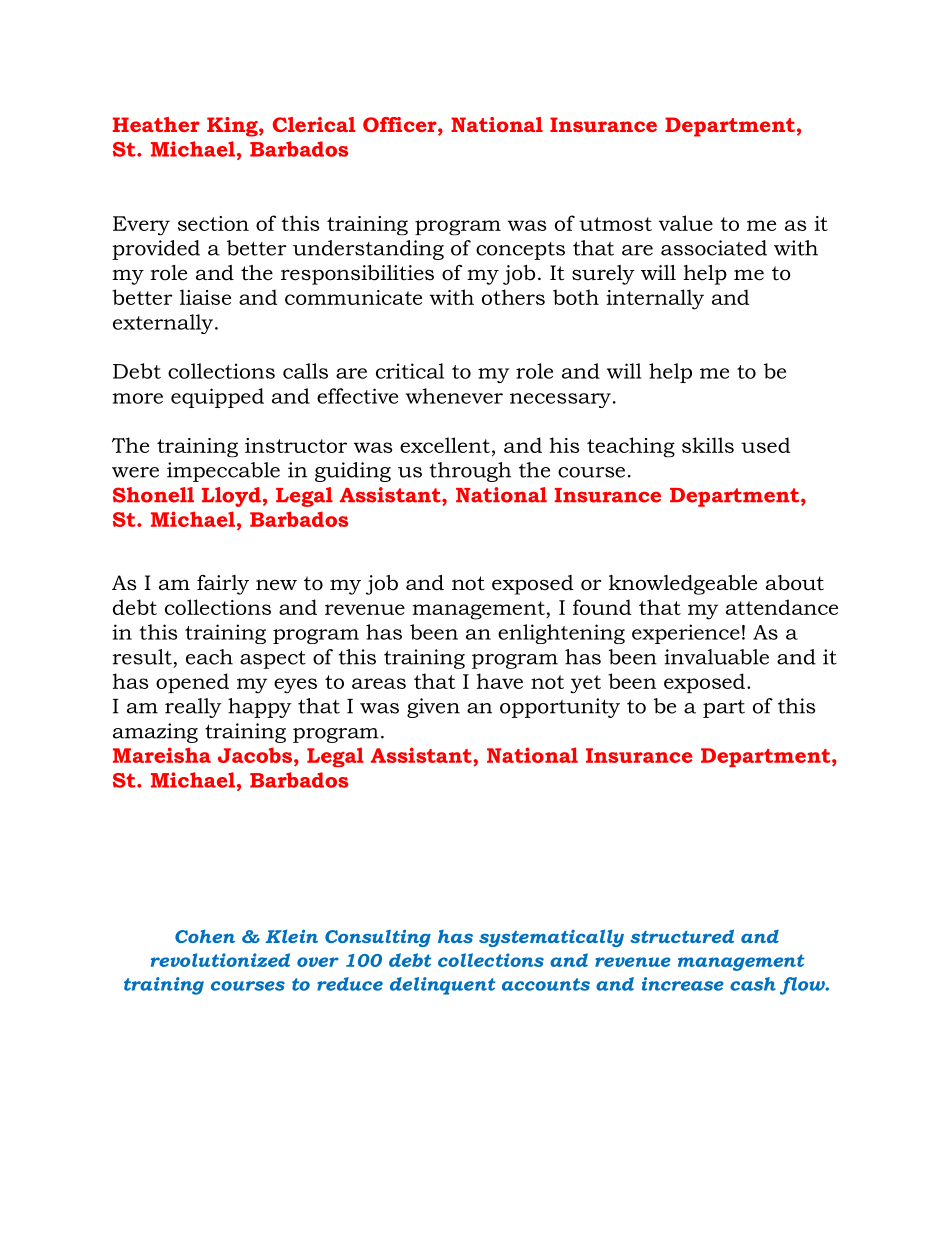 This document has width=952, height=1233. I want to click on revolutionized, so click(220, 960).
